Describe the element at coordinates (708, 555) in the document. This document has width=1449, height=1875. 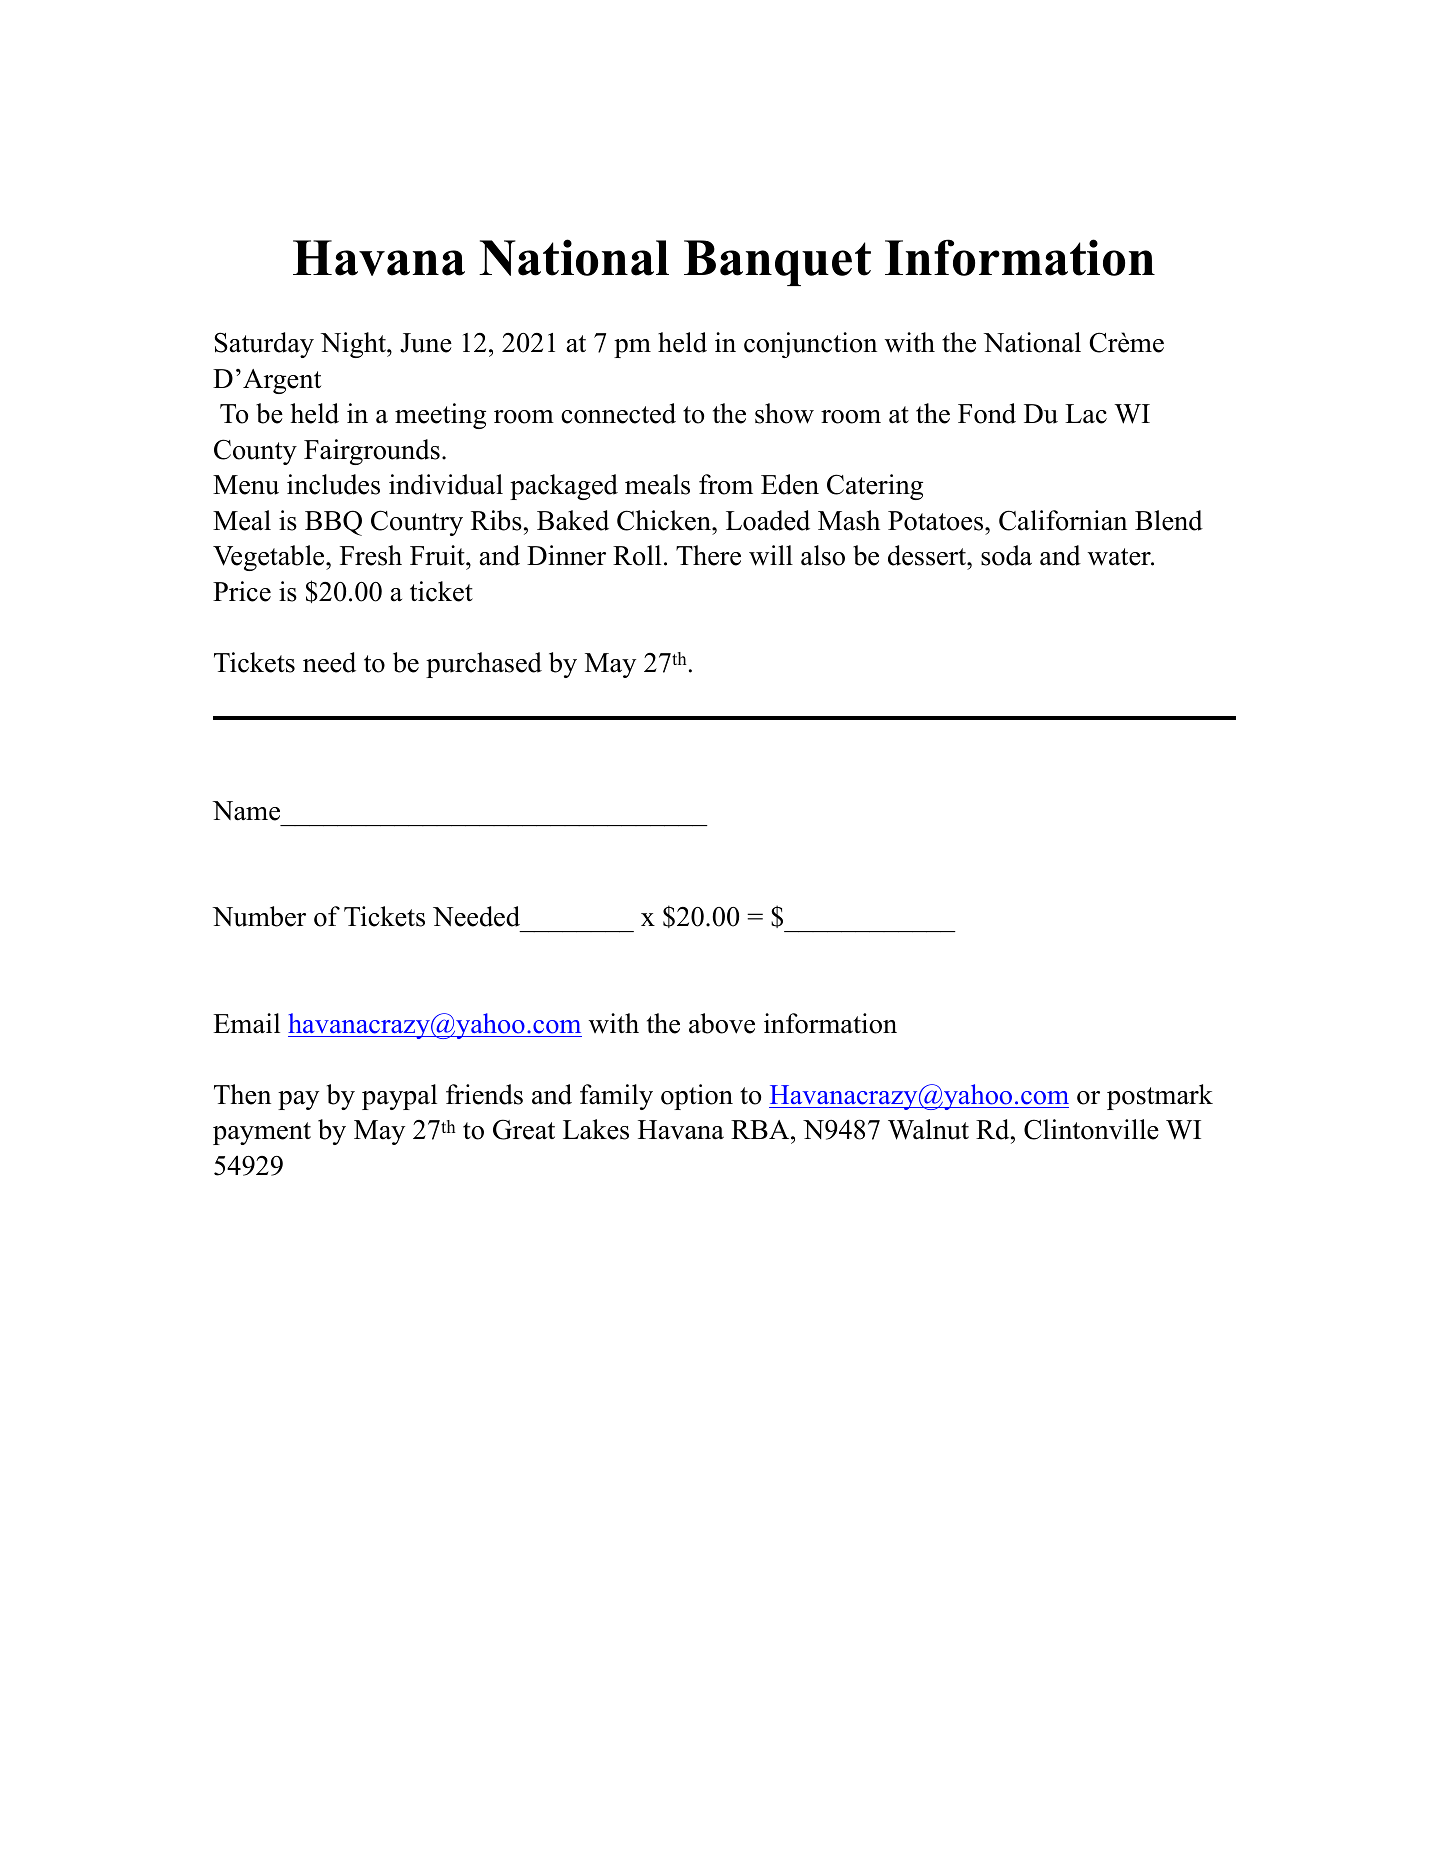
I see `There` at that location.
